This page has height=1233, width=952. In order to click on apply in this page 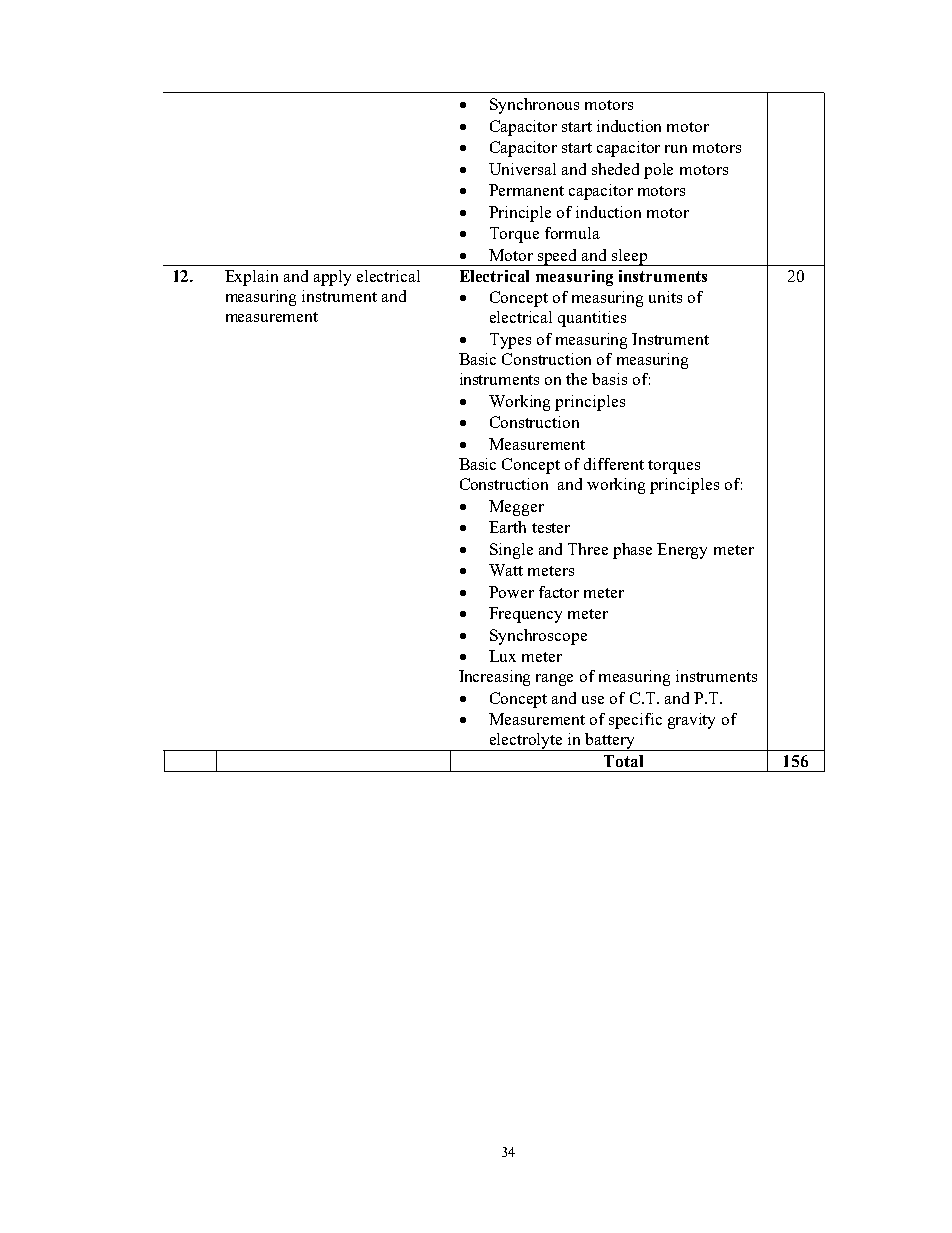, I will do `click(332, 278)`.
